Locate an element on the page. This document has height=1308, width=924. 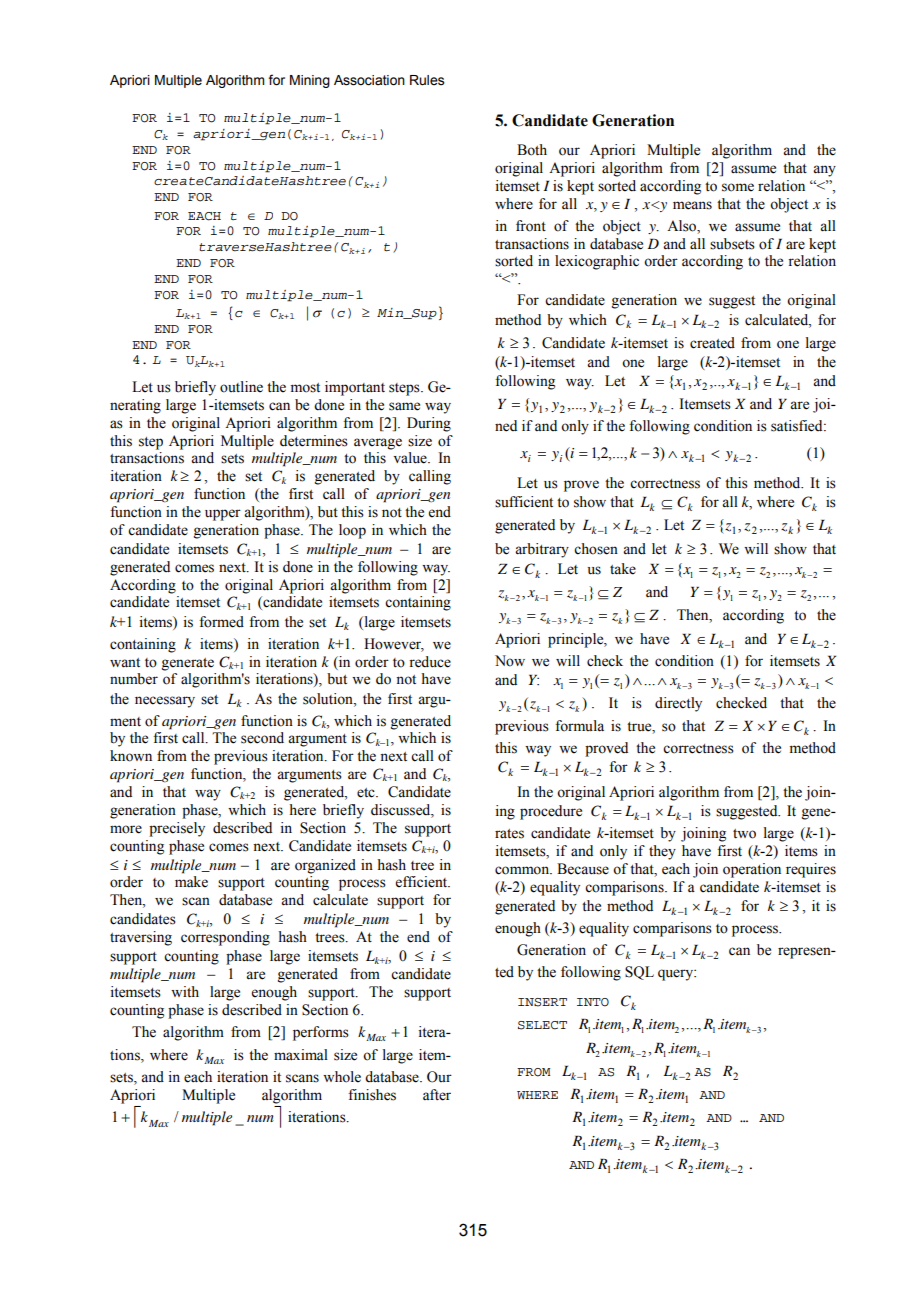
arbitrary is located at coordinates (542, 550).
